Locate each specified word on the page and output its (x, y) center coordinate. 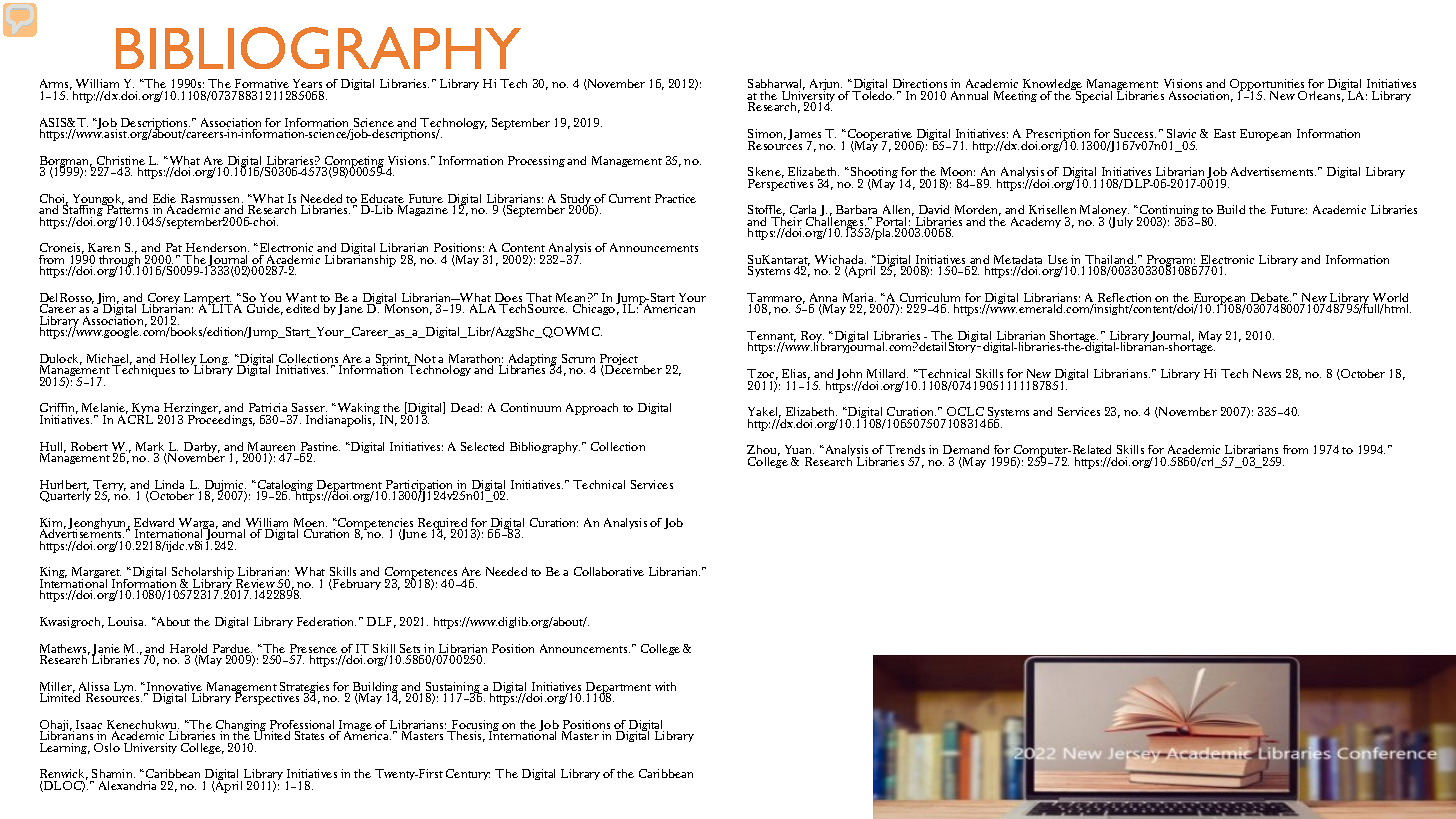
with (665, 686)
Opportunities (1268, 86)
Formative (262, 83)
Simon (767, 134)
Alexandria (127, 785)
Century (468, 774)
